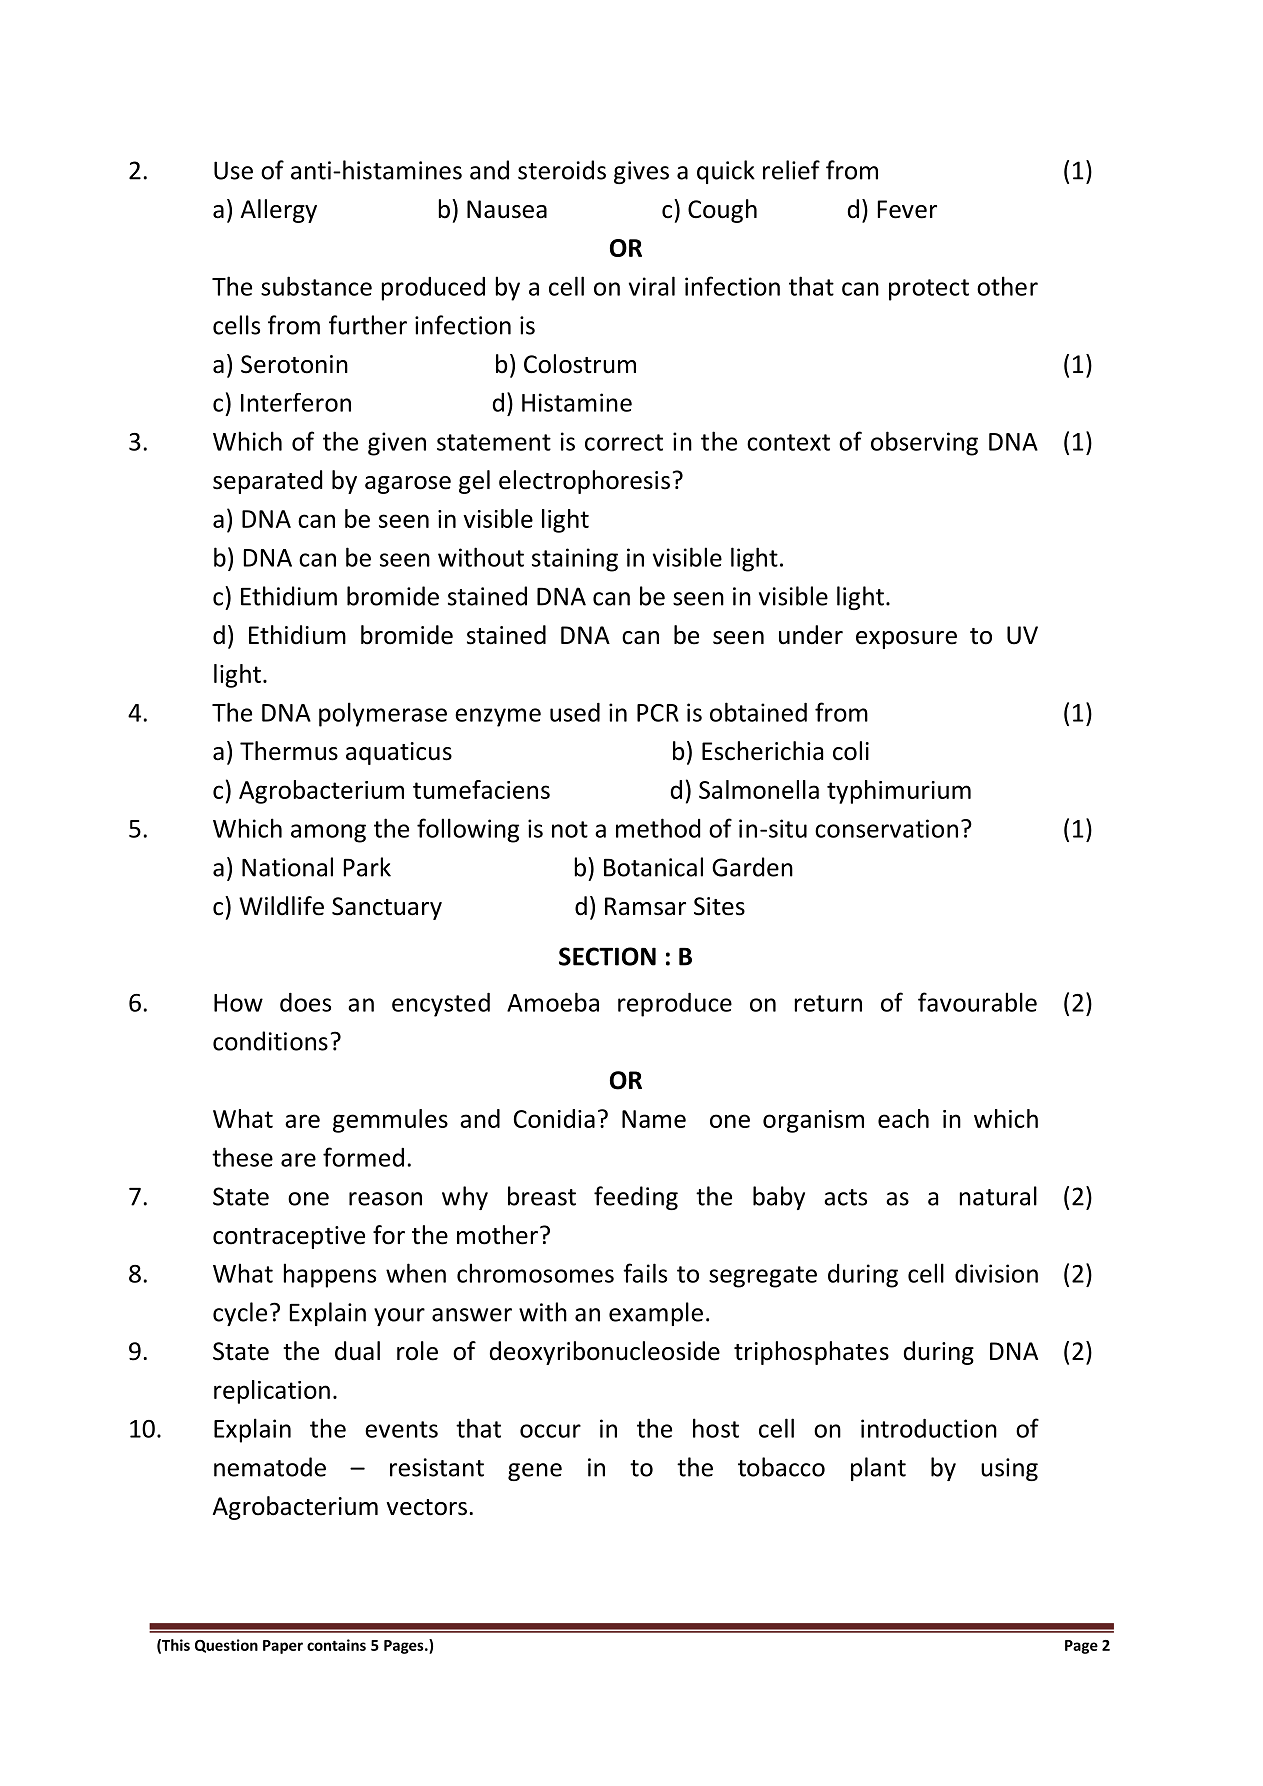 Image resolution: width=1263 pixels, height=1786 pixels. What do you see at coordinates (535, 1472) in the screenshot?
I see `gene` at bounding box center [535, 1472].
